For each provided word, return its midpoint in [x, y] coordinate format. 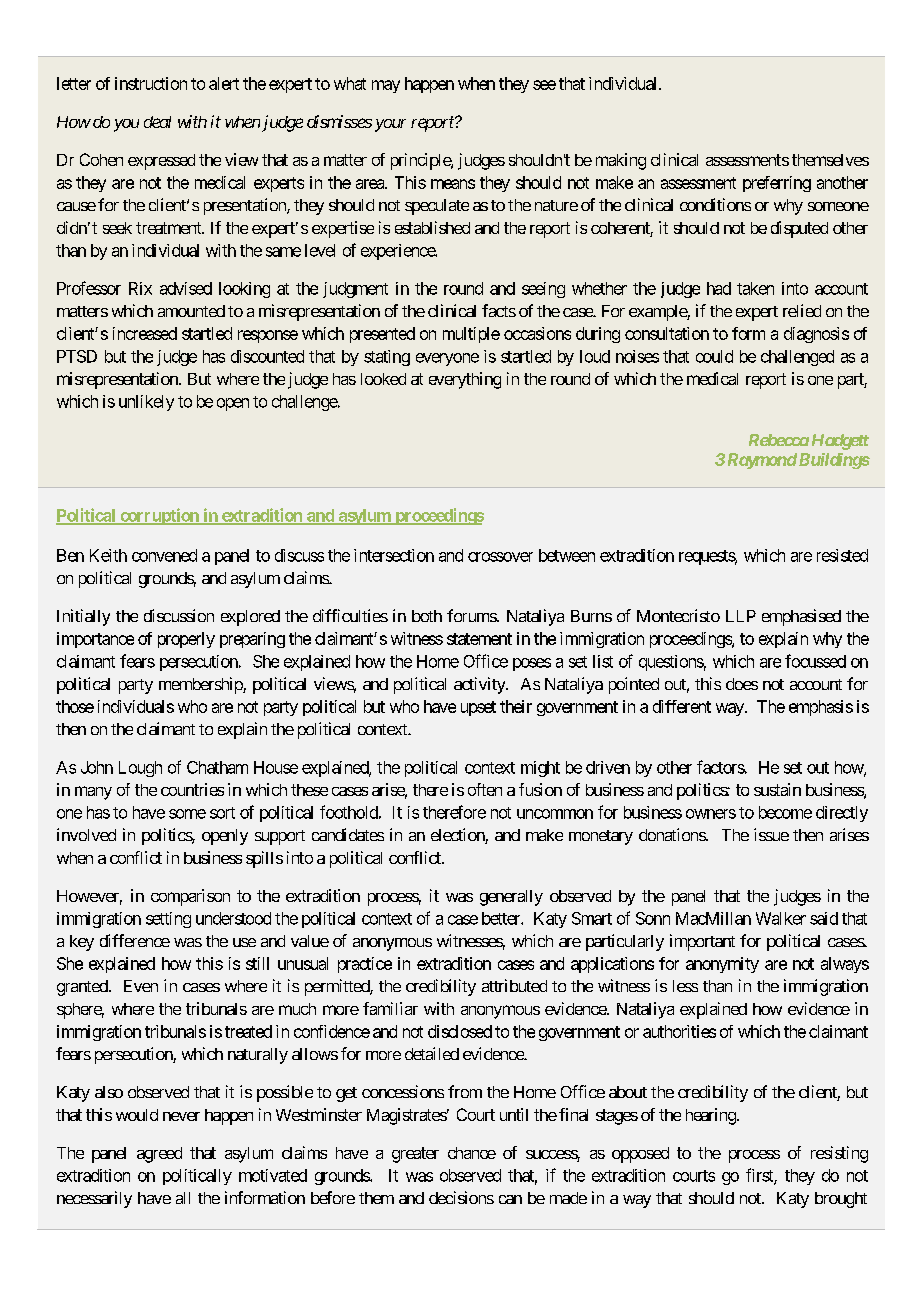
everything [465, 380]
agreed [159, 1155]
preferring [777, 184]
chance [472, 1153]
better [502, 918]
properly [186, 640]
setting [168, 920]
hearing [711, 1116]
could [714, 356]
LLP [741, 616]
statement [479, 639]
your [390, 125]
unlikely [146, 403]
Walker [781, 918]
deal [157, 122]
